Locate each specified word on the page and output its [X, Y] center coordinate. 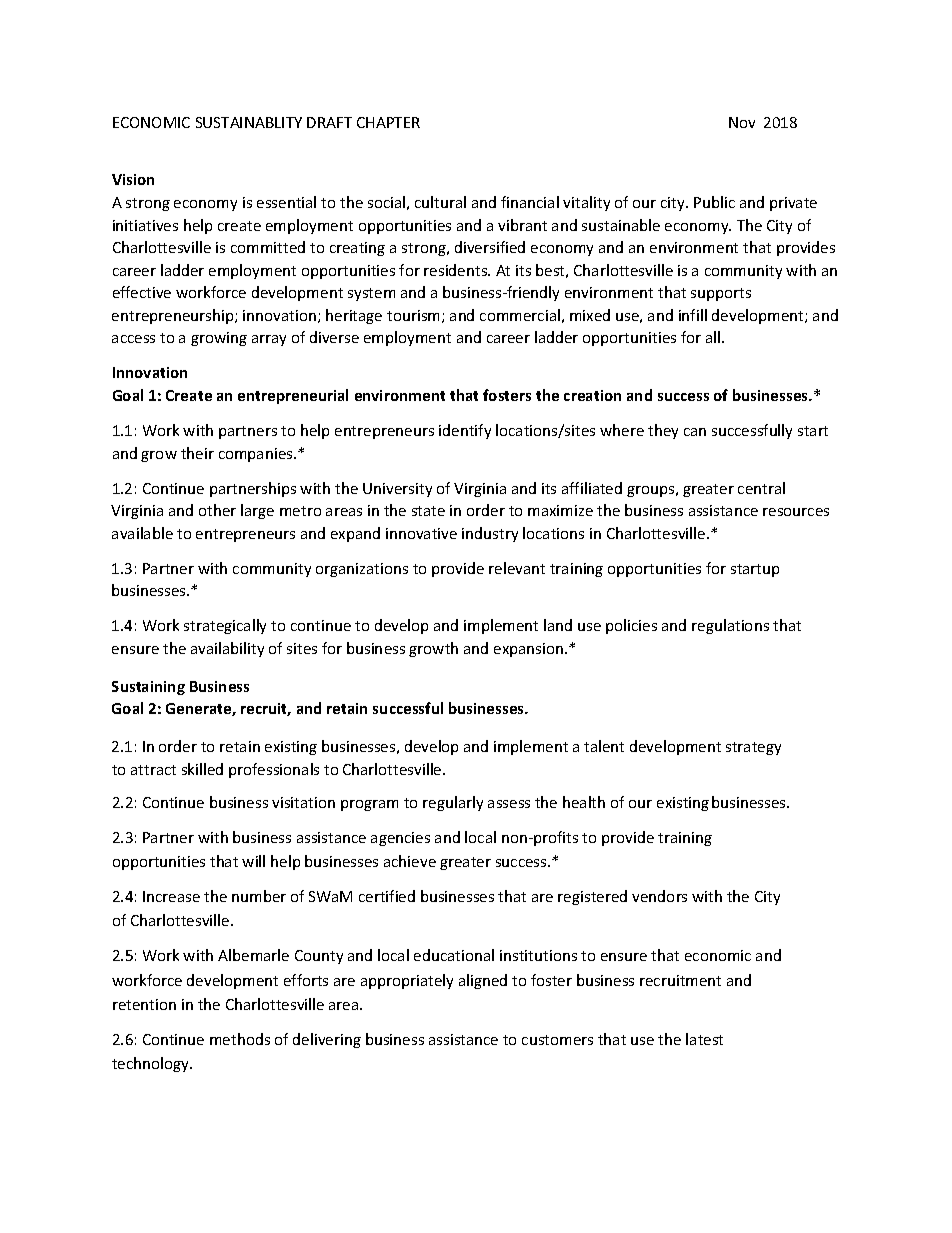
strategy [753, 748]
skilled [202, 769]
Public [714, 202]
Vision [133, 179]
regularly [453, 803]
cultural [440, 202]
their [197, 453]
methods [240, 1039]
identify [465, 431]
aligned [483, 981]
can [695, 432]
